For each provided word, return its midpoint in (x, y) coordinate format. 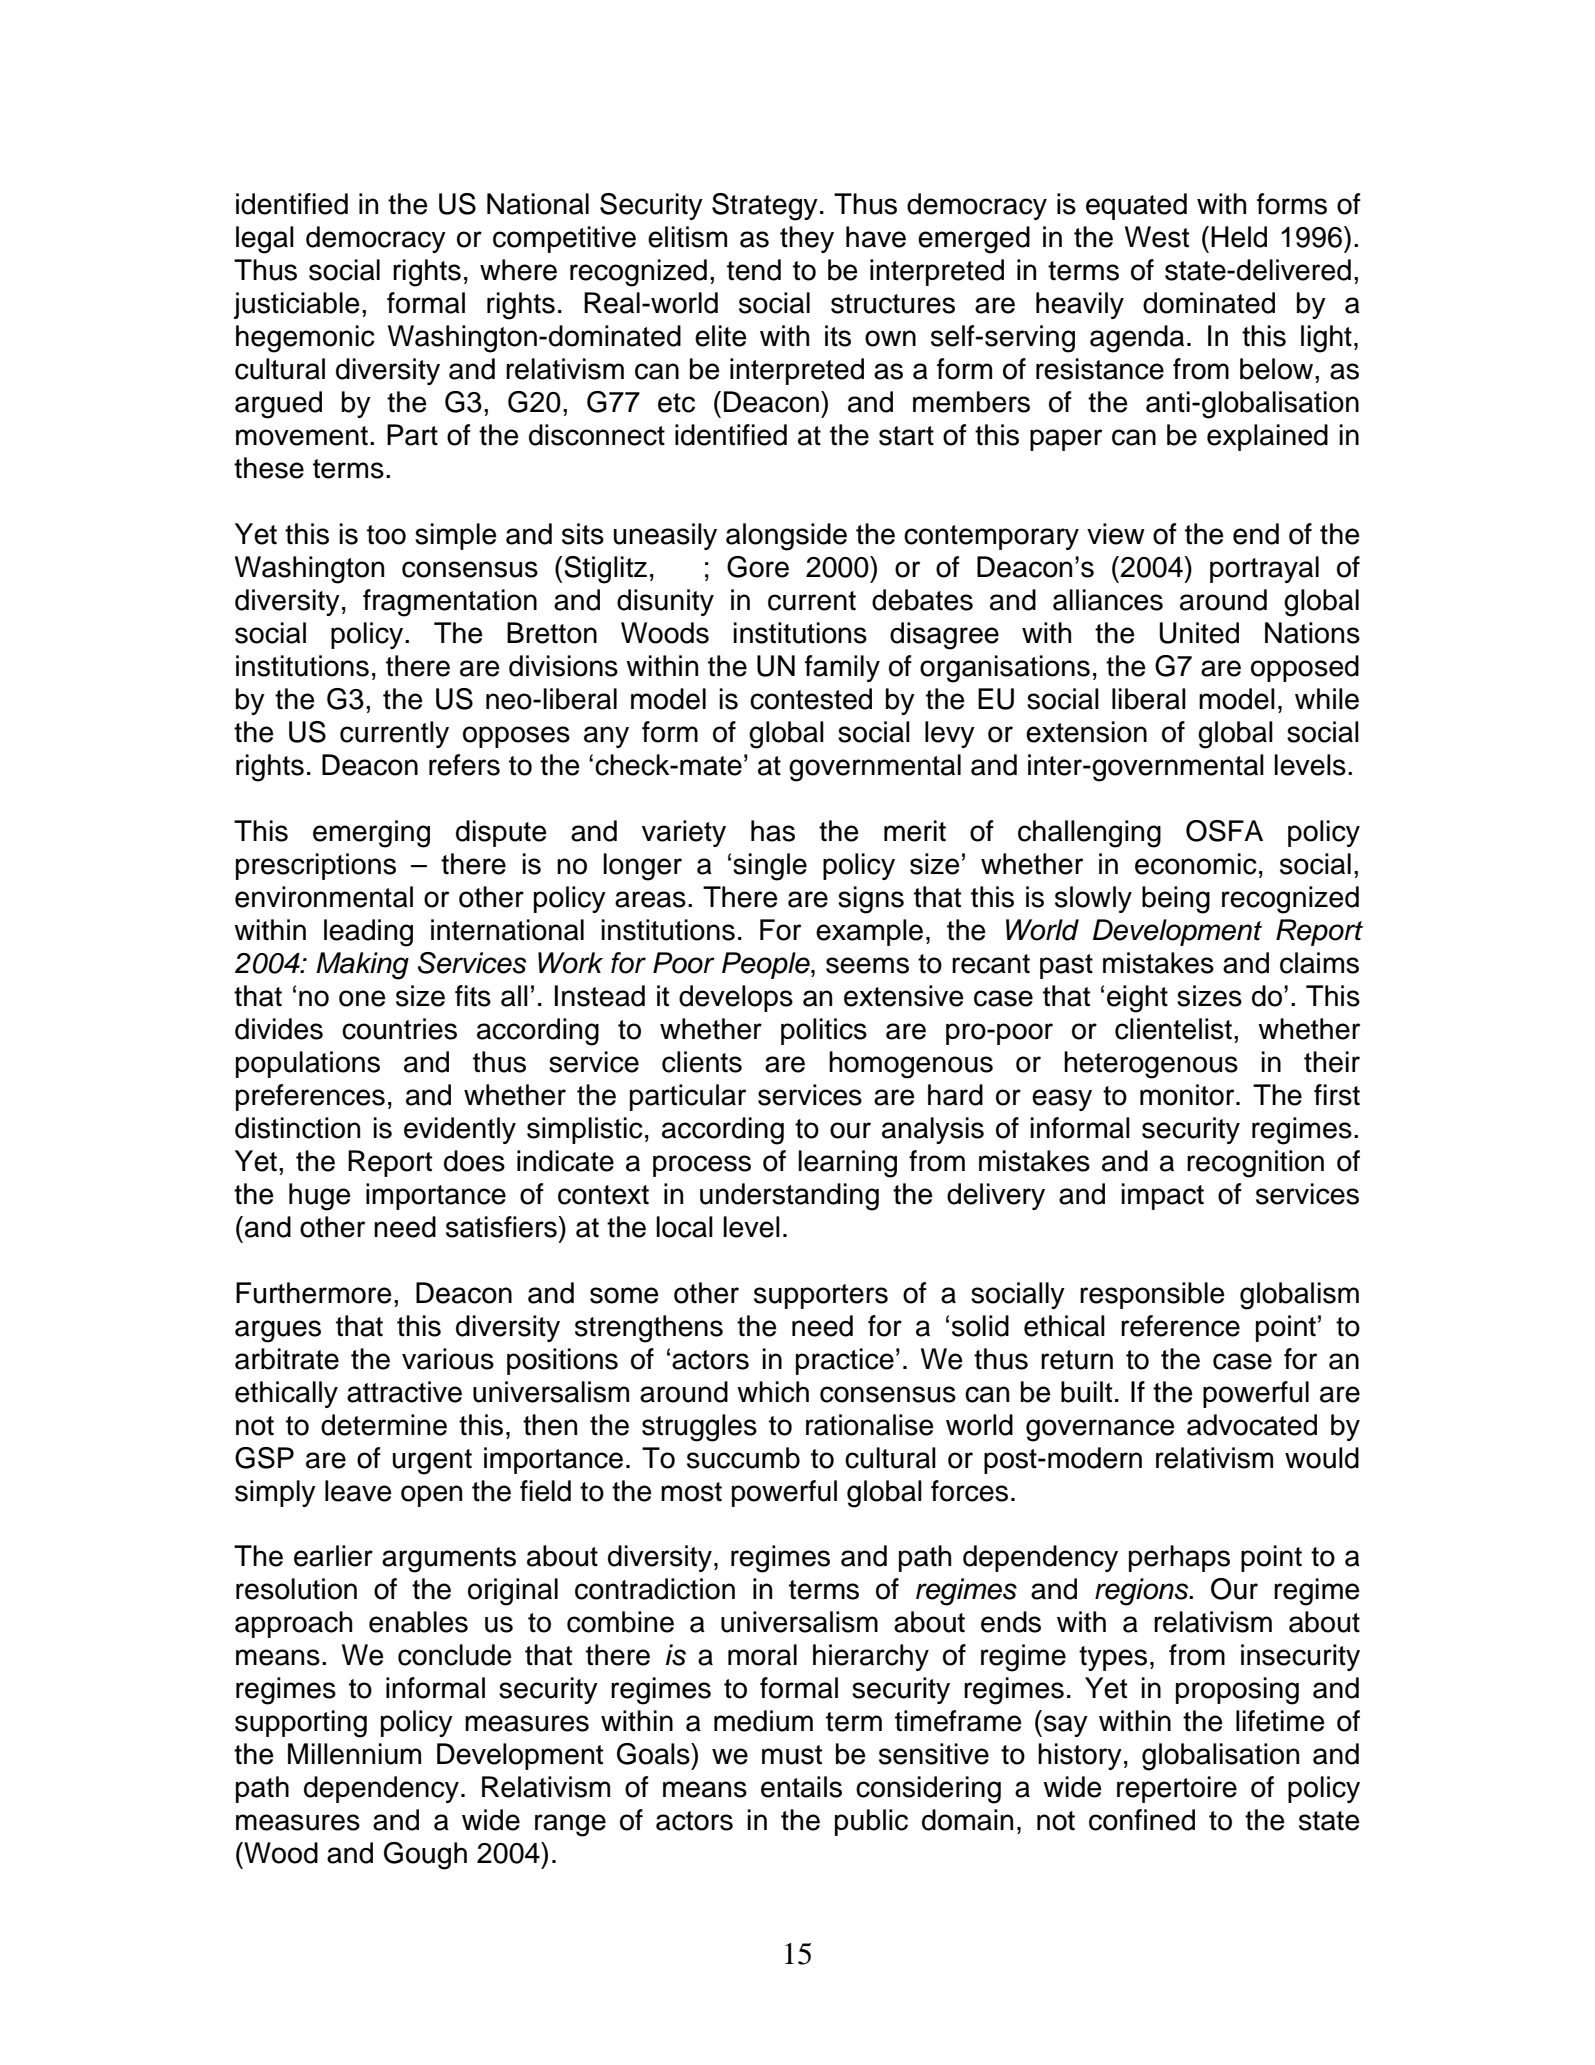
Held (1239, 237)
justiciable (297, 305)
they (807, 239)
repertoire (1177, 1789)
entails (801, 1787)
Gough (425, 1856)
